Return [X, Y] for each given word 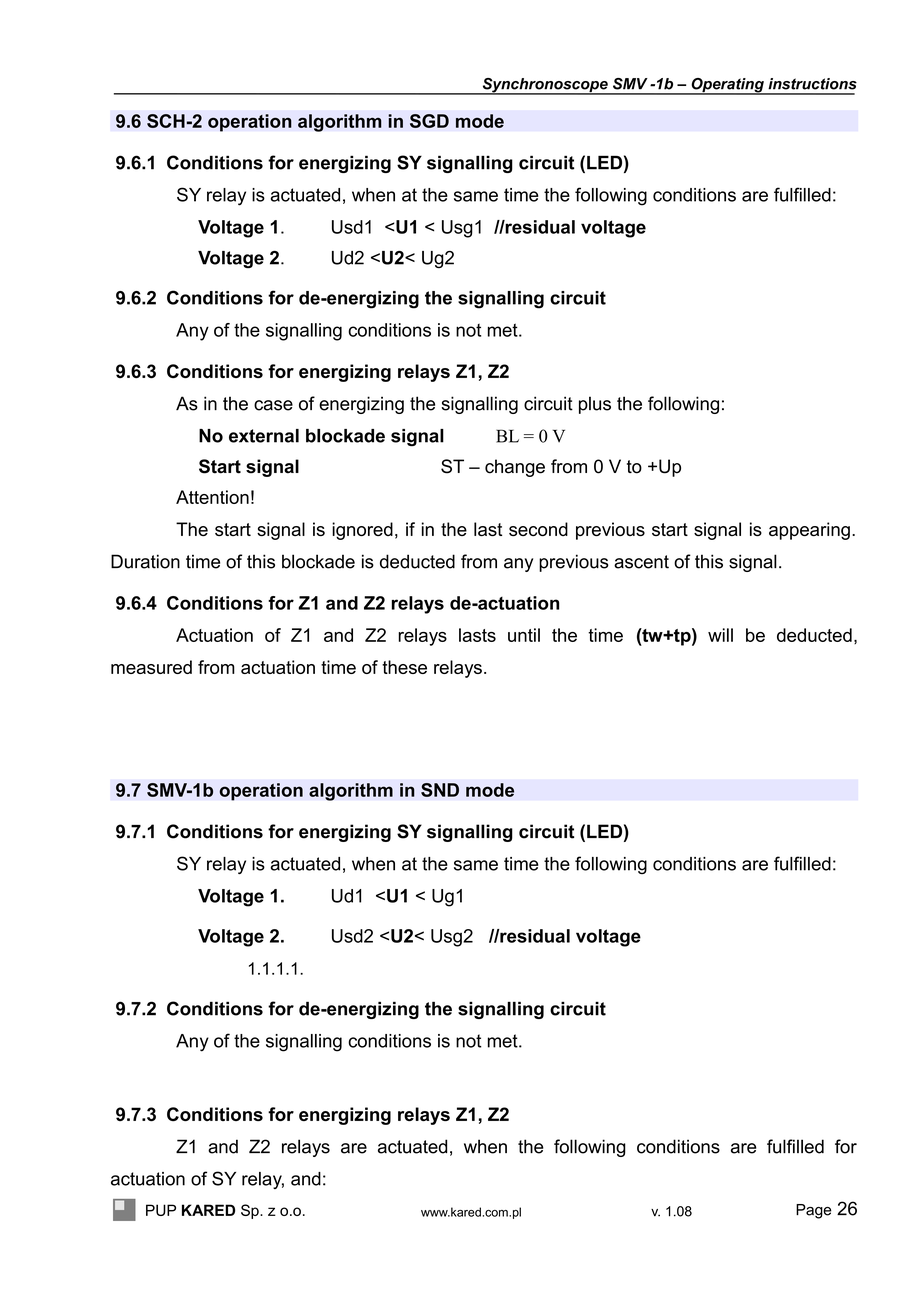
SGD [429, 121]
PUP [161, 1210]
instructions [812, 84]
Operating [727, 86]
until [524, 635]
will [720, 635]
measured [151, 667]
